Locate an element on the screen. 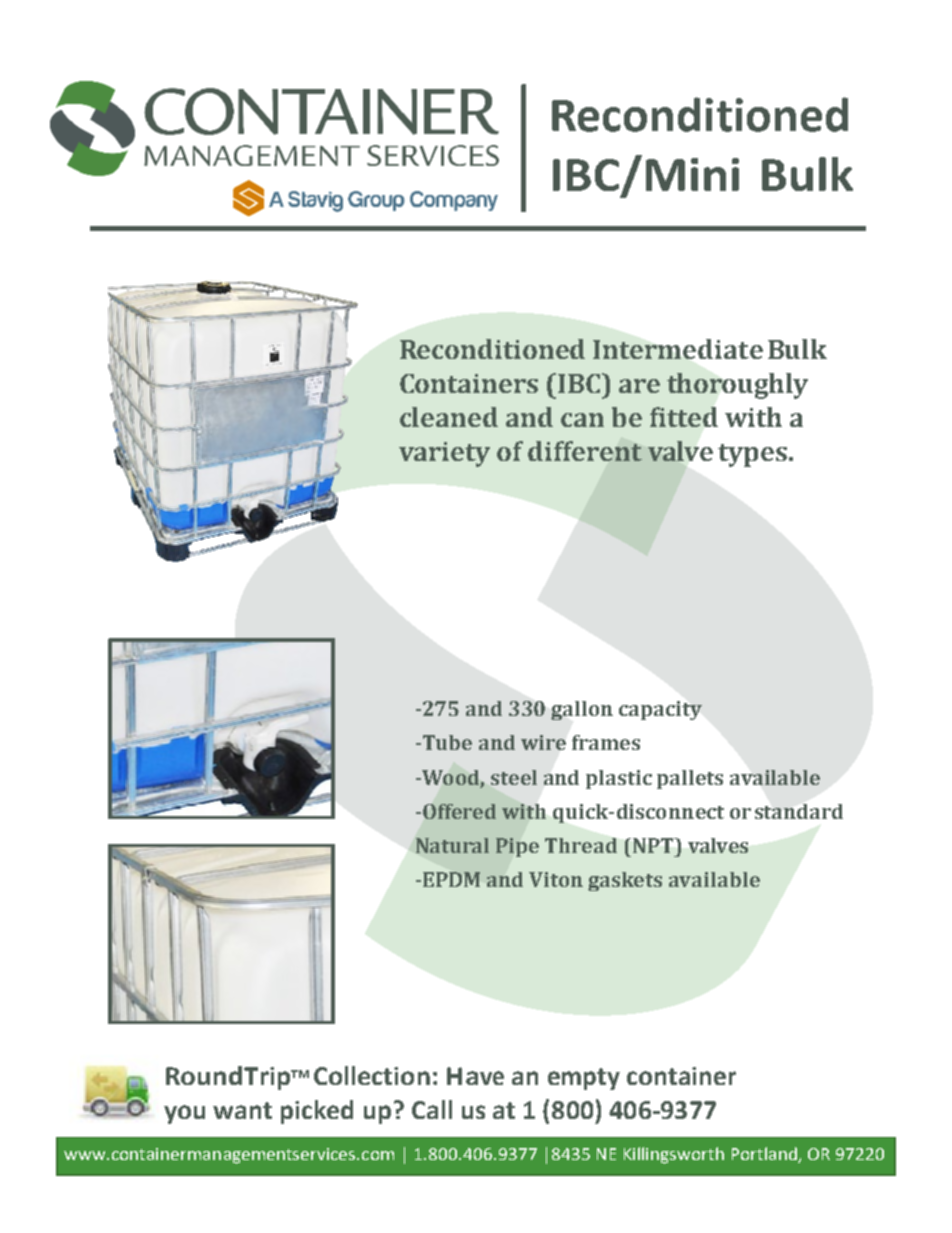  want is located at coordinates (242, 1110).
